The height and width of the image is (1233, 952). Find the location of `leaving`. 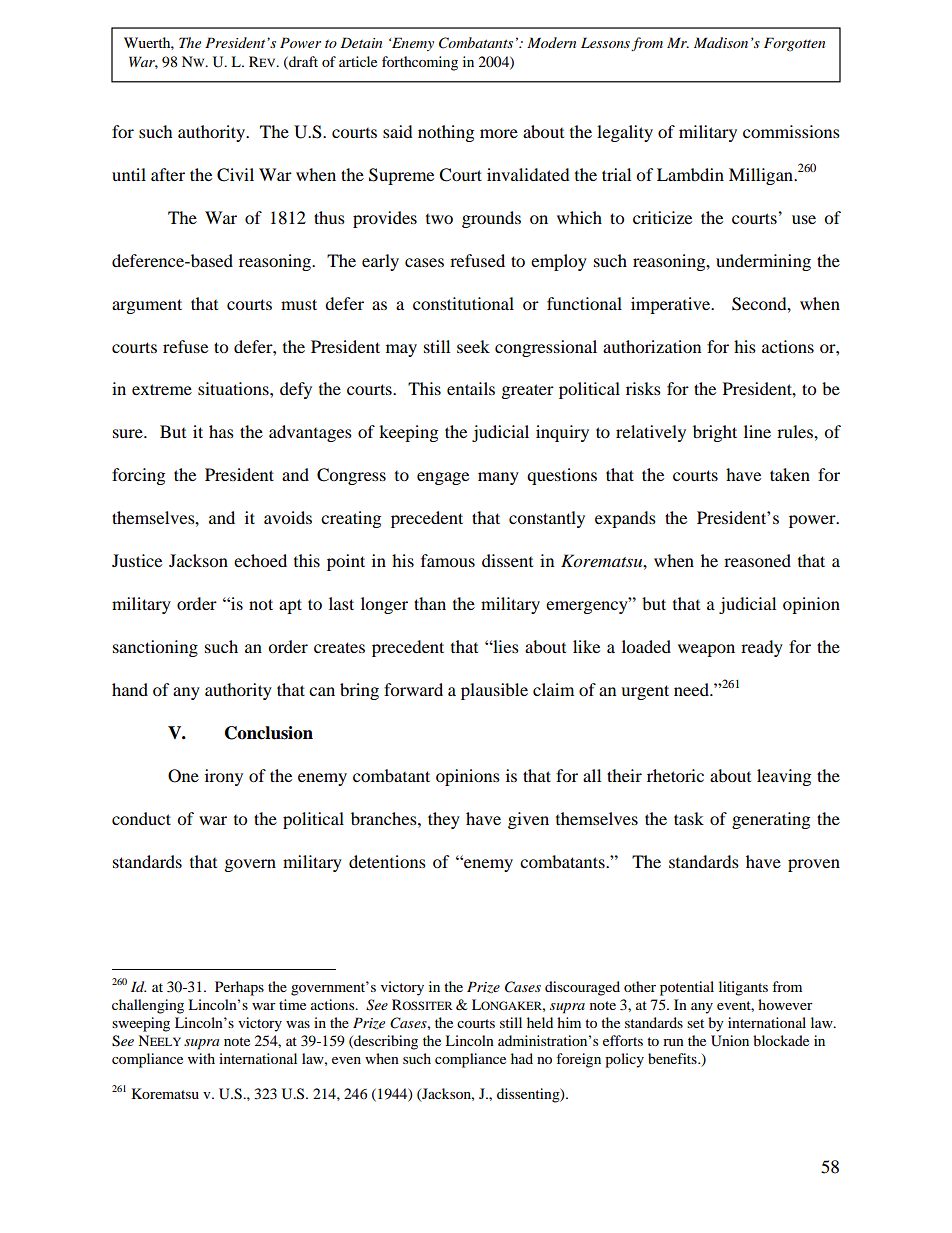

leaving is located at coordinates (784, 777).
